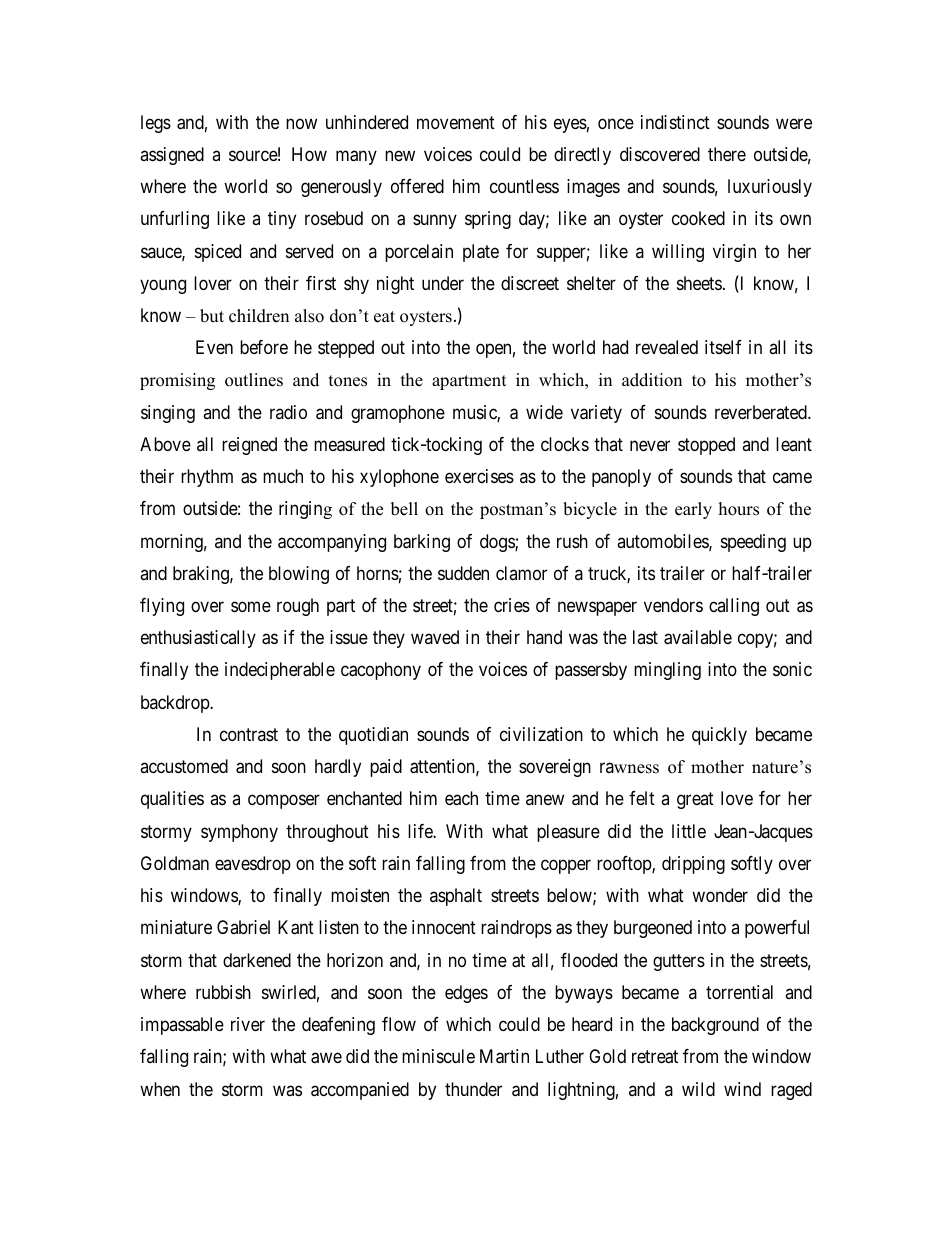  What do you see at coordinates (720, 895) in the screenshot?
I see `wonder` at bounding box center [720, 895].
